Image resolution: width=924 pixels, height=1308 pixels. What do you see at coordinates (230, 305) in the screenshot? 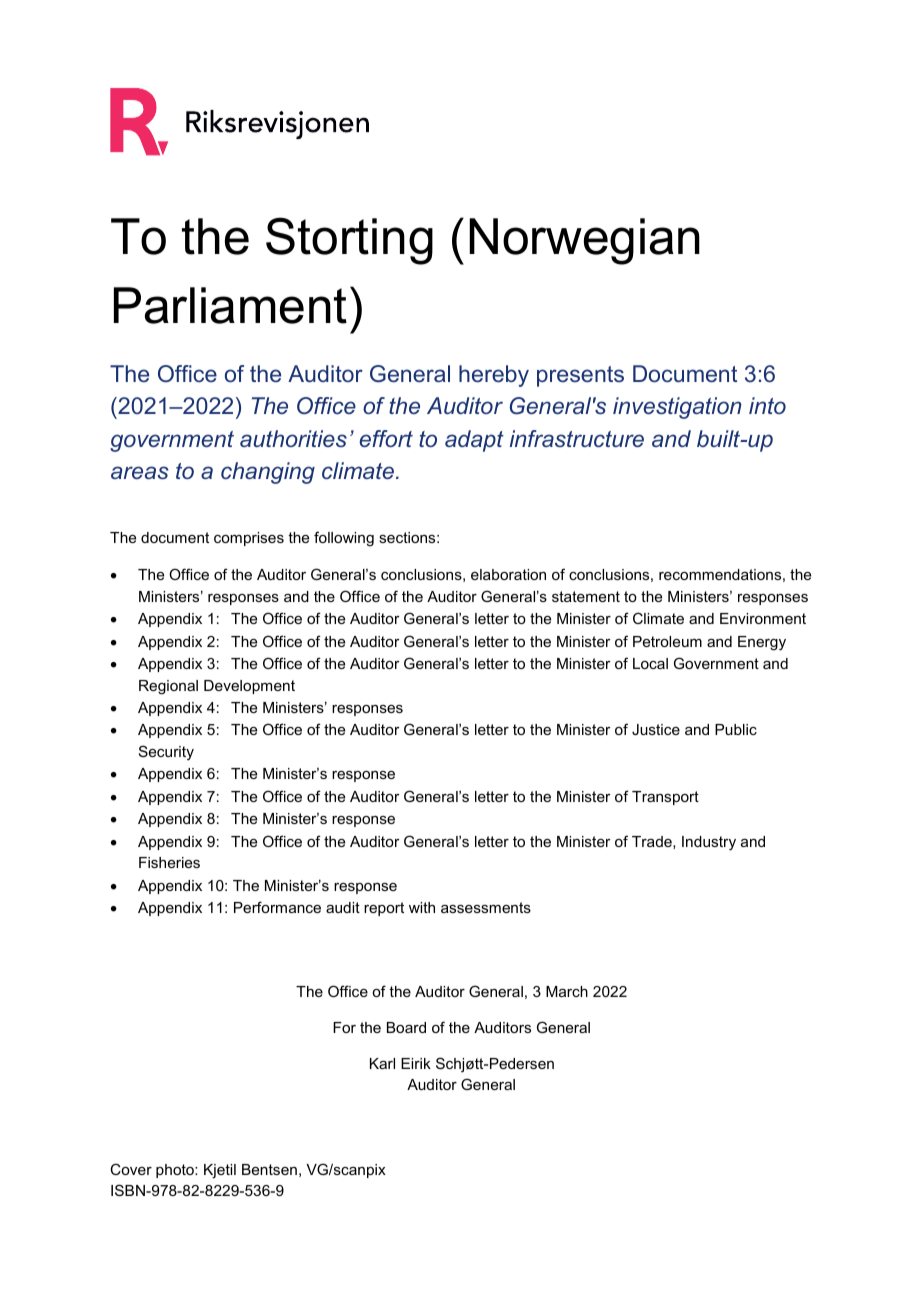
I see `Parliament` at bounding box center [230, 305].
